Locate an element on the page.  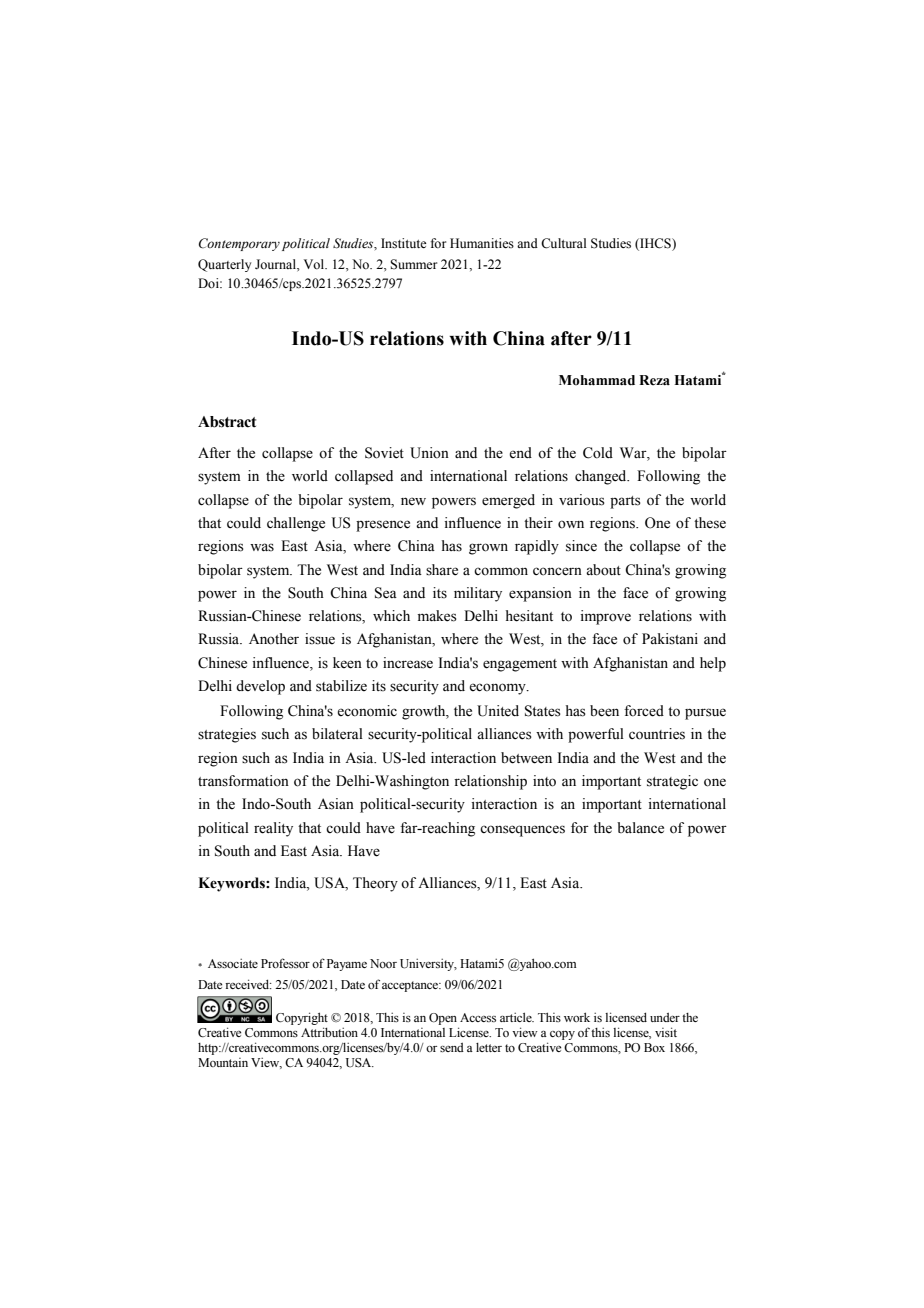
Humanities is located at coordinates (482, 243).
